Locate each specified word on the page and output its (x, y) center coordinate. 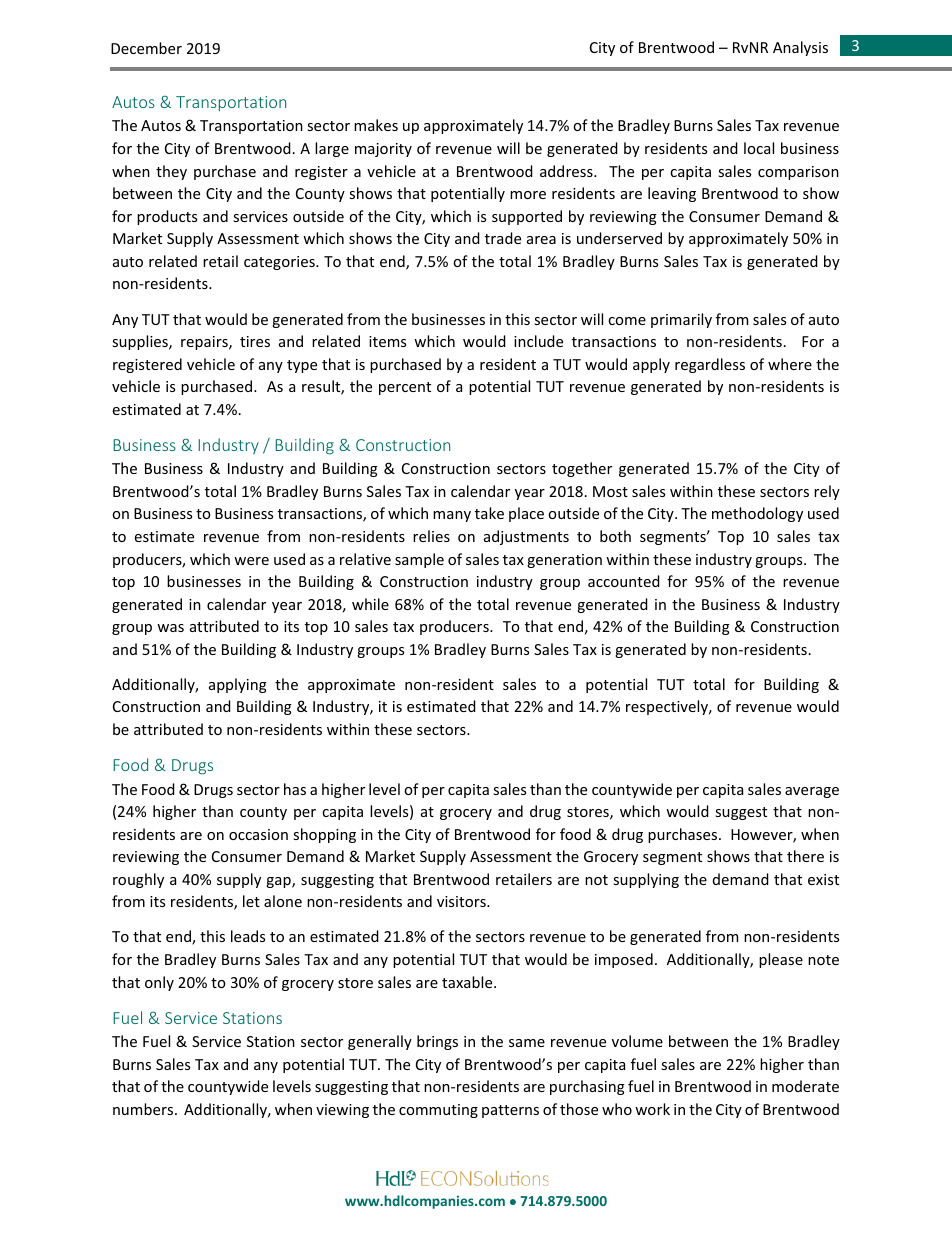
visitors (462, 901)
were (251, 561)
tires (255, 341)
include (538, 341)
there (805, 856)
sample (419, 560)
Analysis (800, 48)
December (146, 48)
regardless (710, 365)
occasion (258, 834)
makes (376, 125)
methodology (757, 514)
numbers (144, 1109)
